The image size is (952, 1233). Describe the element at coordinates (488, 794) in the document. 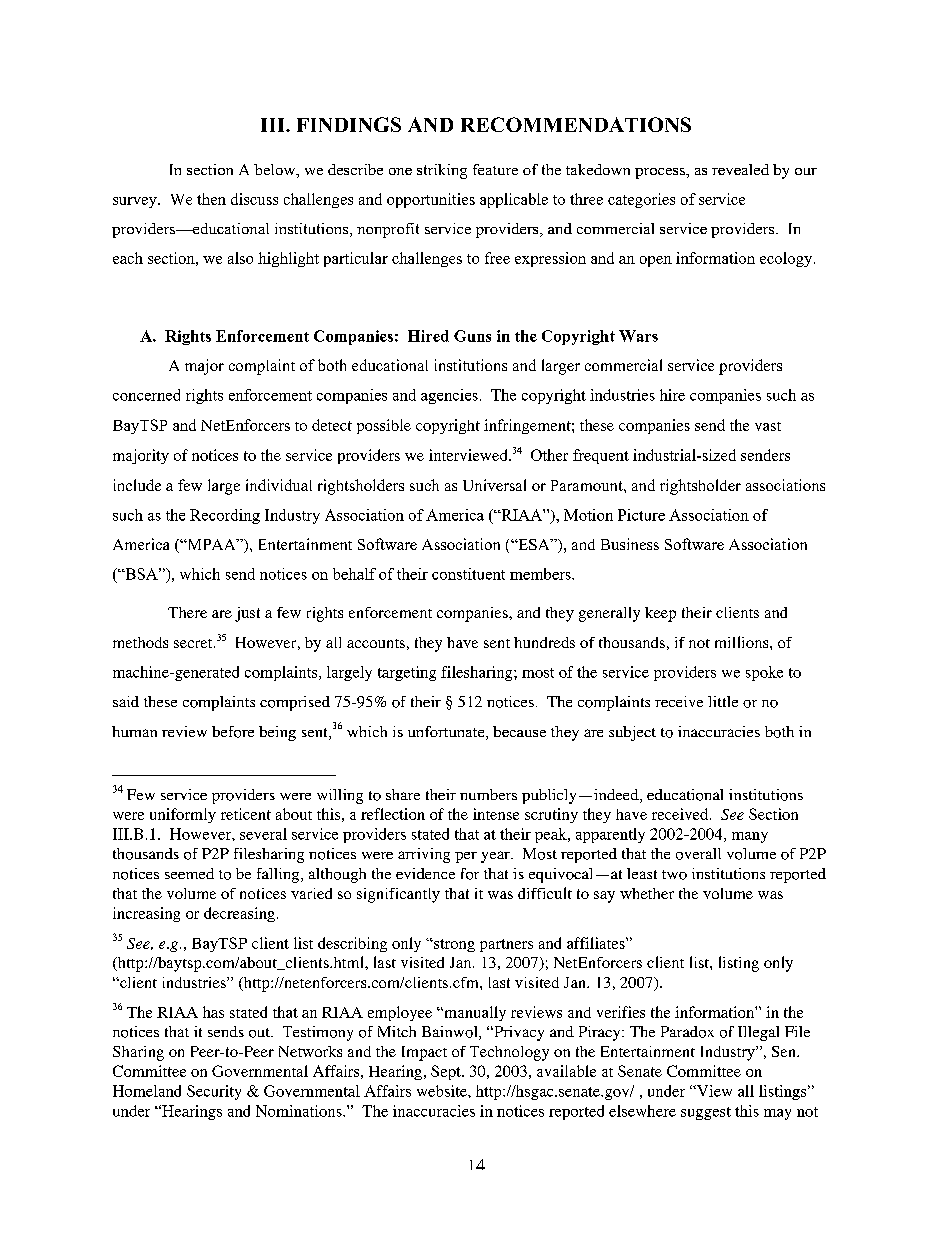

I see `numbers` at that location.
